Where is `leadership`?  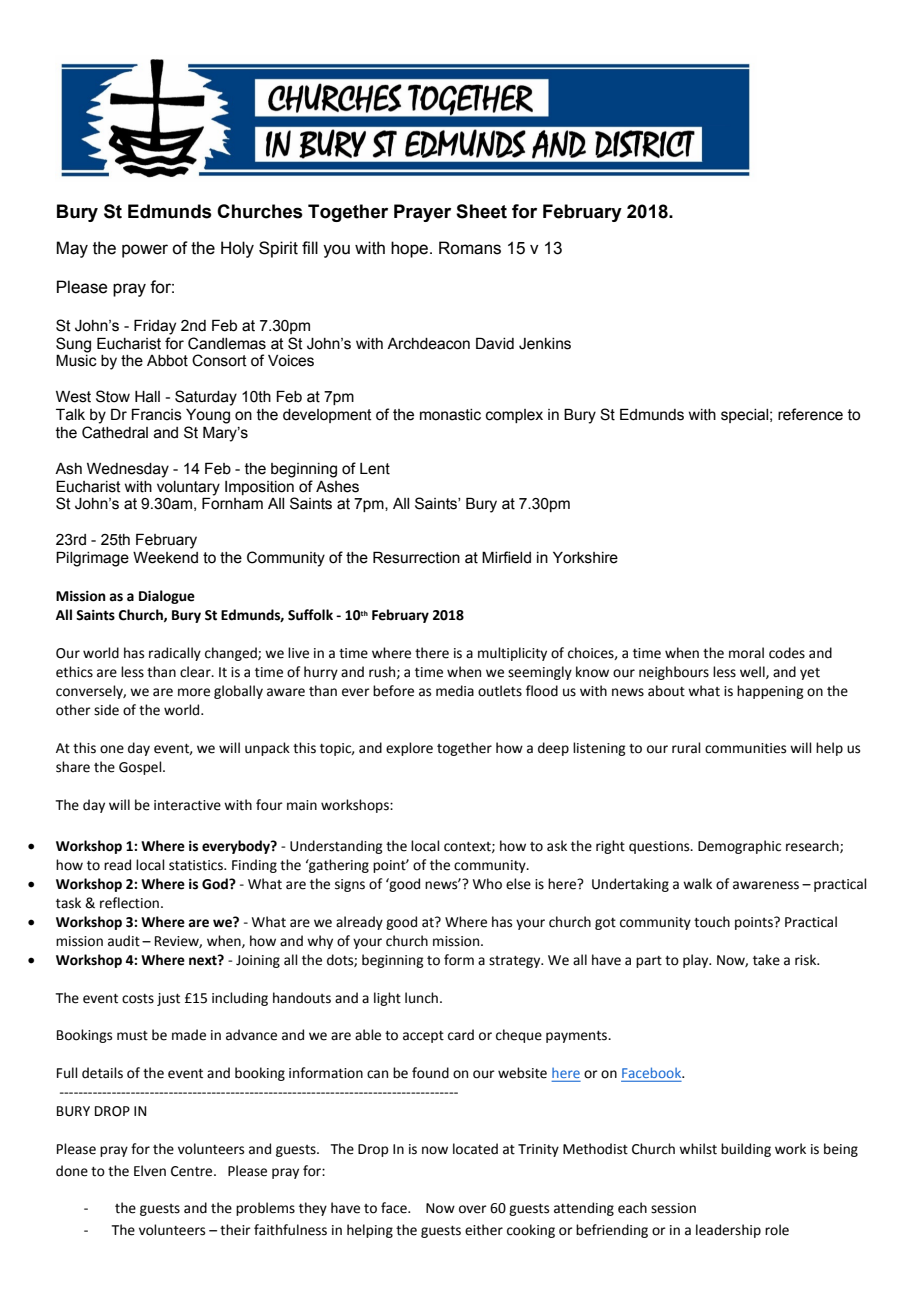 leadership is located at coordinates (728, 1231).
